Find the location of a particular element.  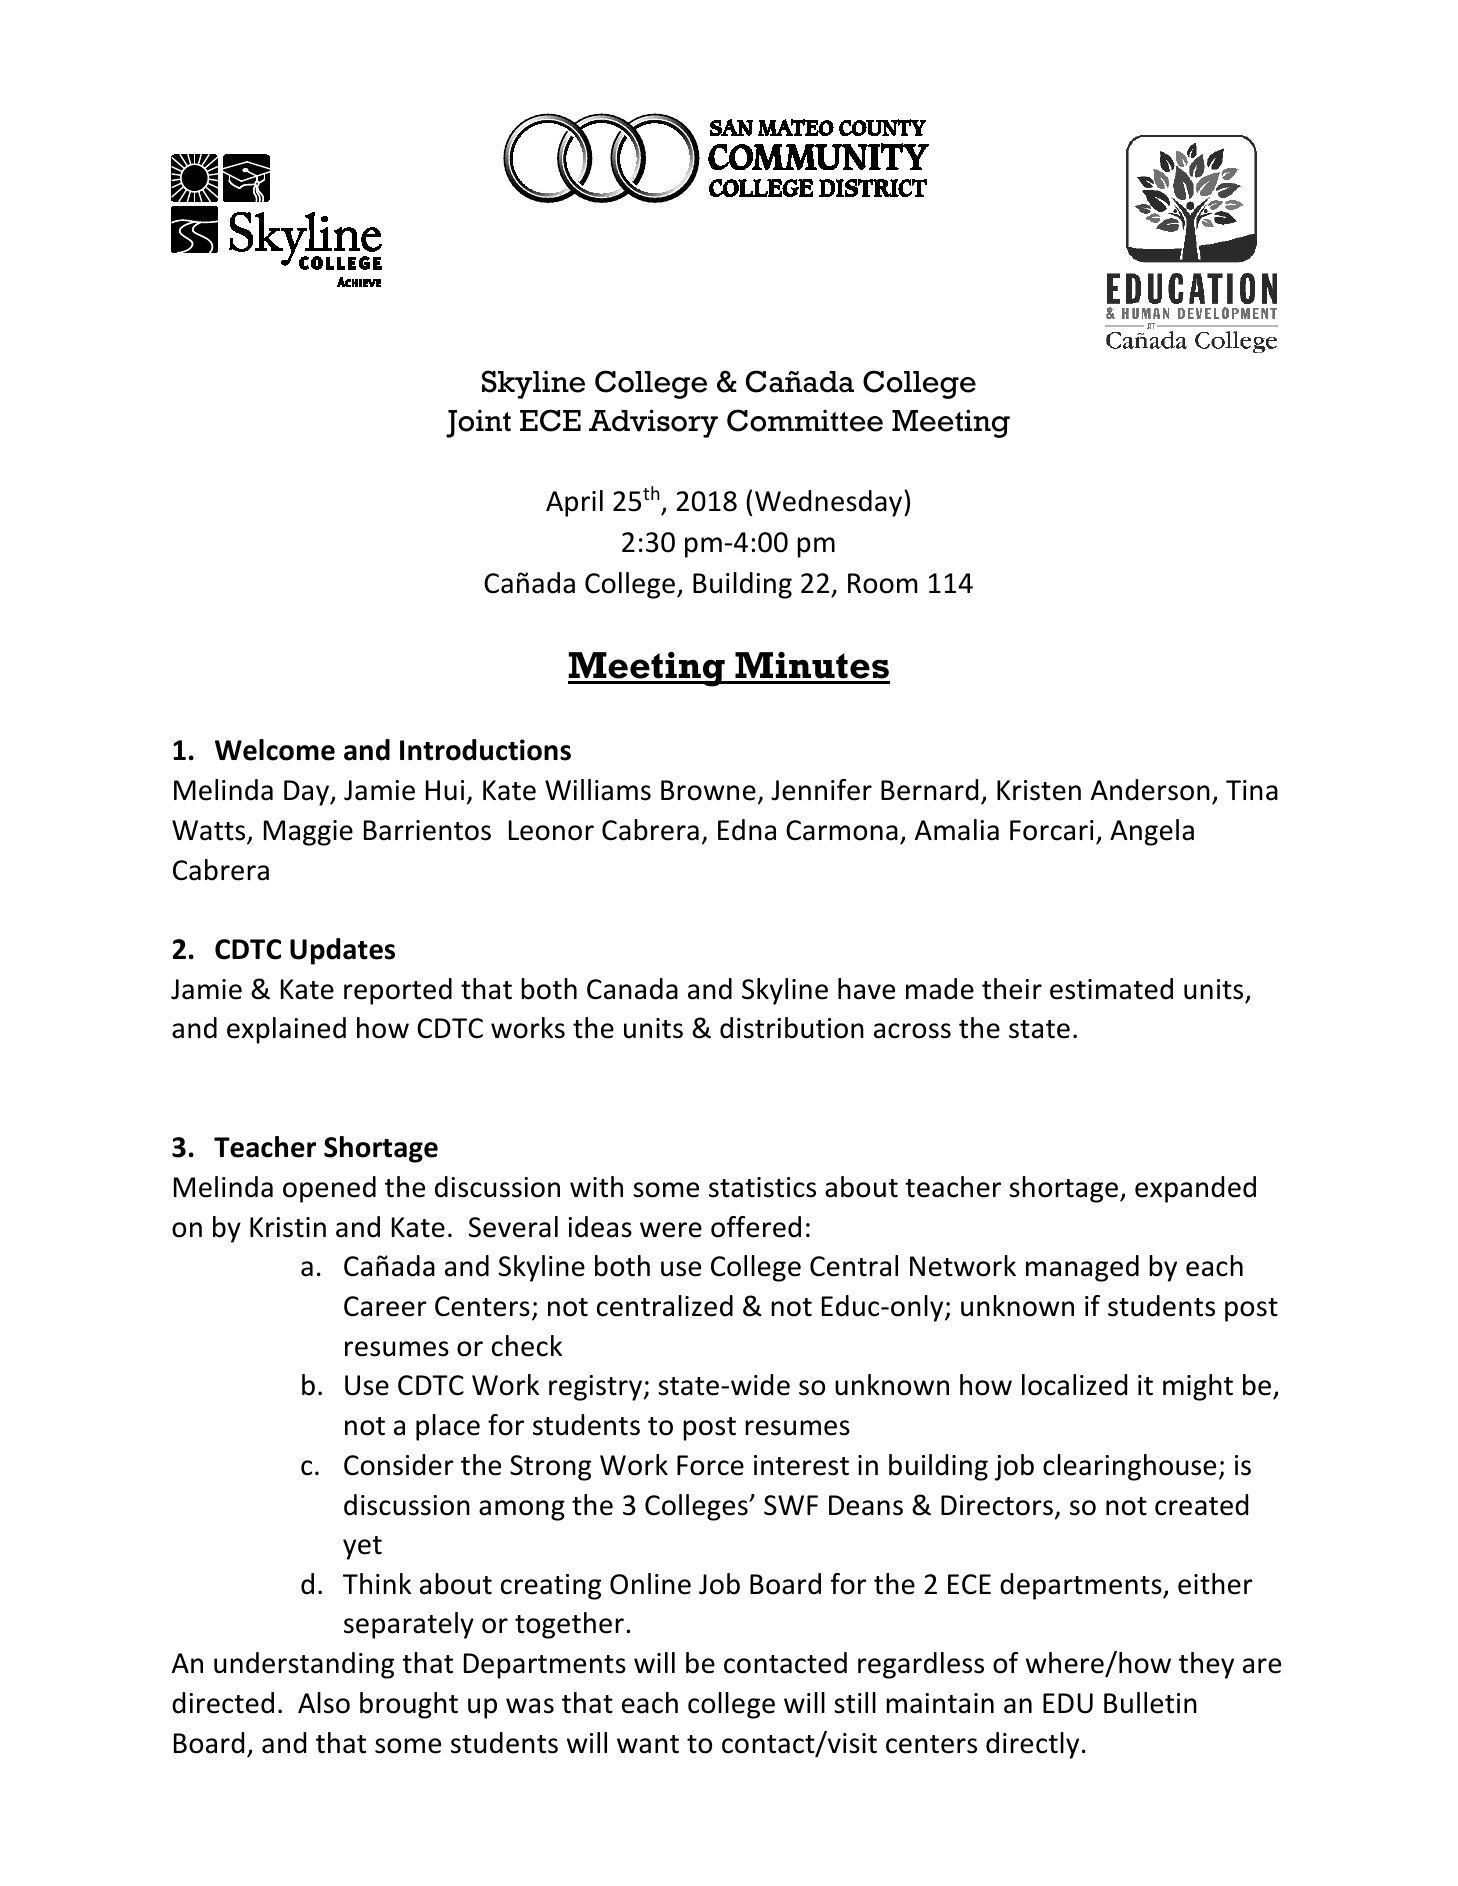

Joint is located at coordinates (478, 424).
